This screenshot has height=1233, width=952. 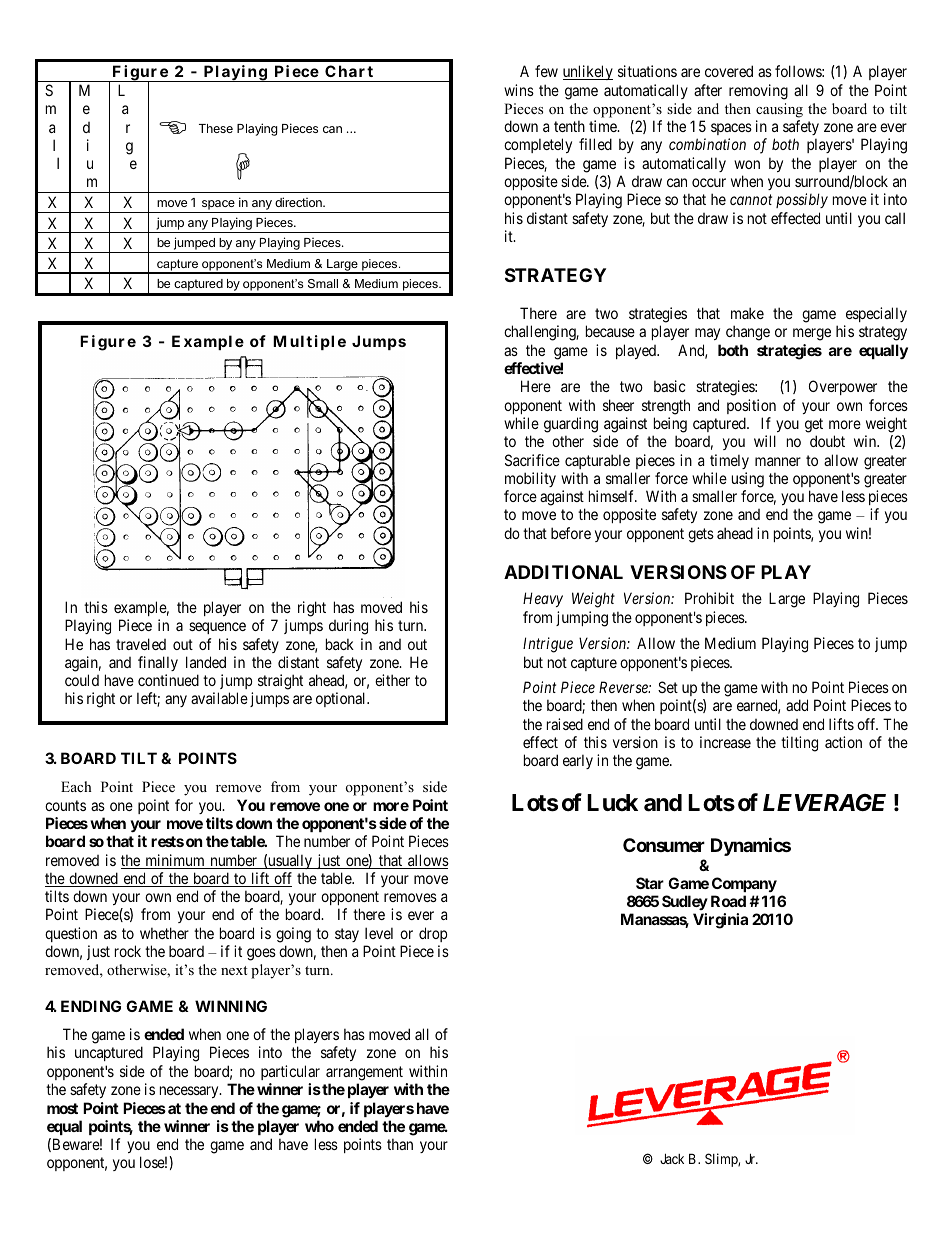 I want to click on These, so click(x=216, y=128).
